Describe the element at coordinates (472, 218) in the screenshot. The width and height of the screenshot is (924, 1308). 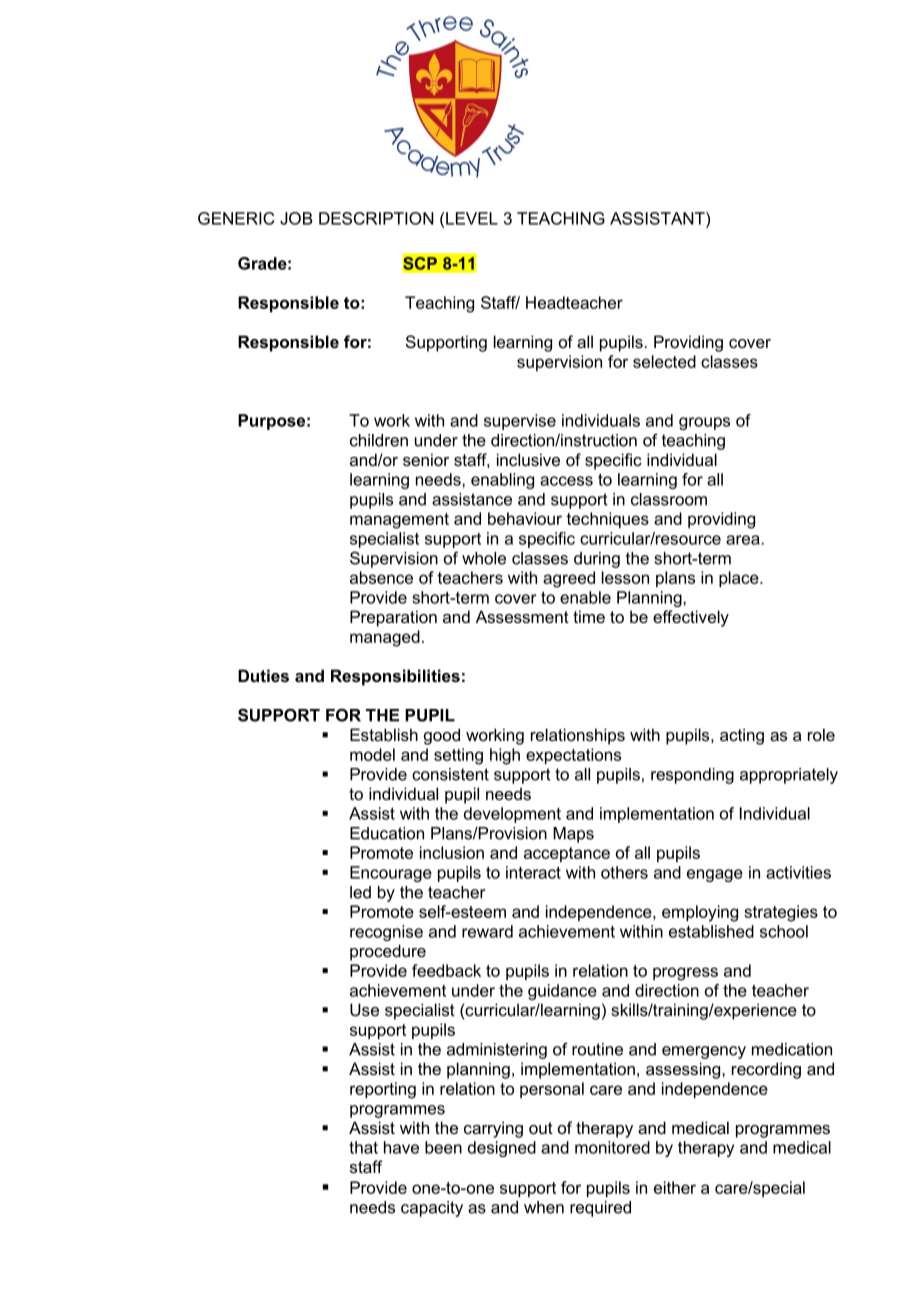
I see `LEVEL` at that location.
